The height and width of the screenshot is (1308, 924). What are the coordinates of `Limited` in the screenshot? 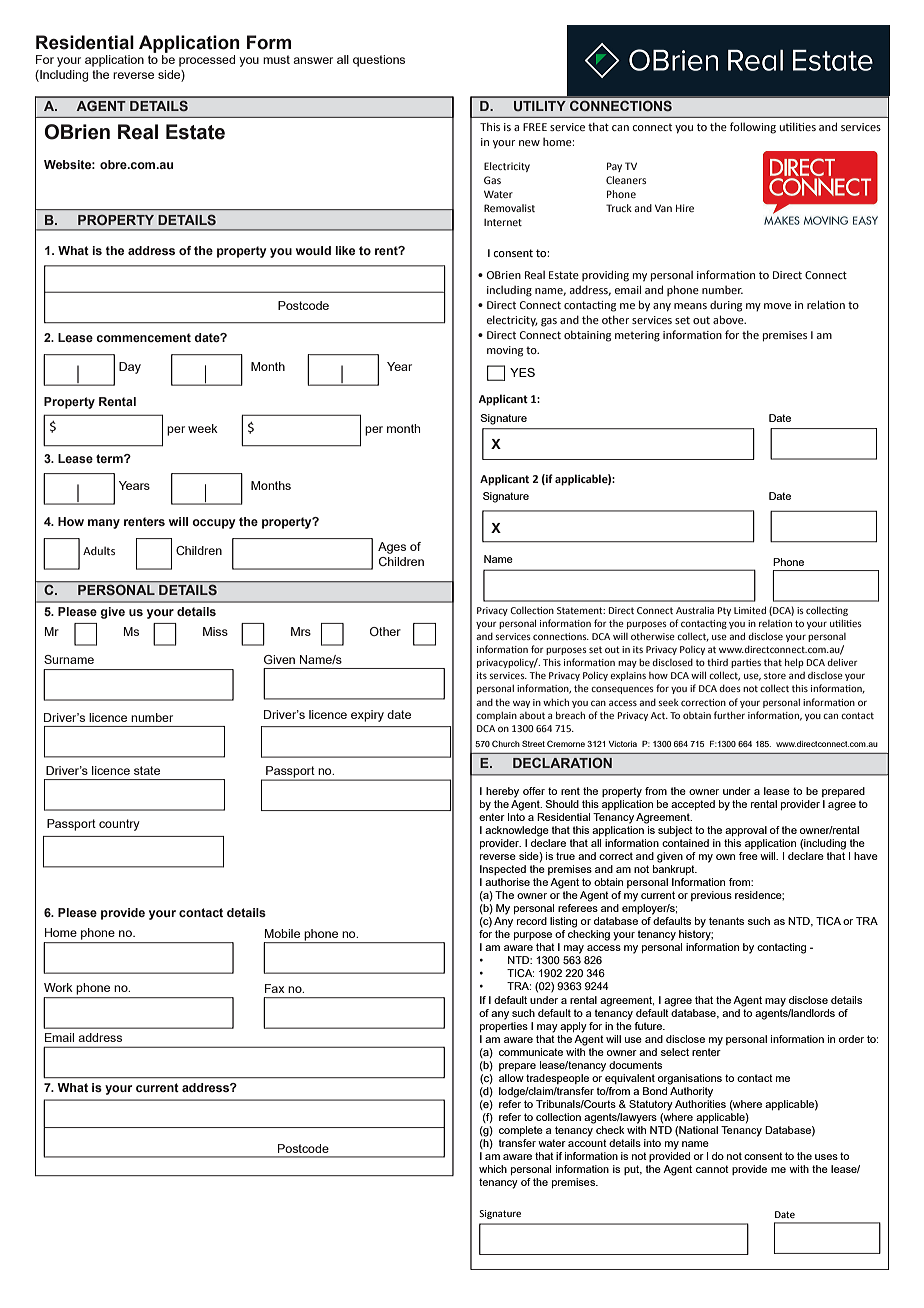 It's located at (750, 610).
